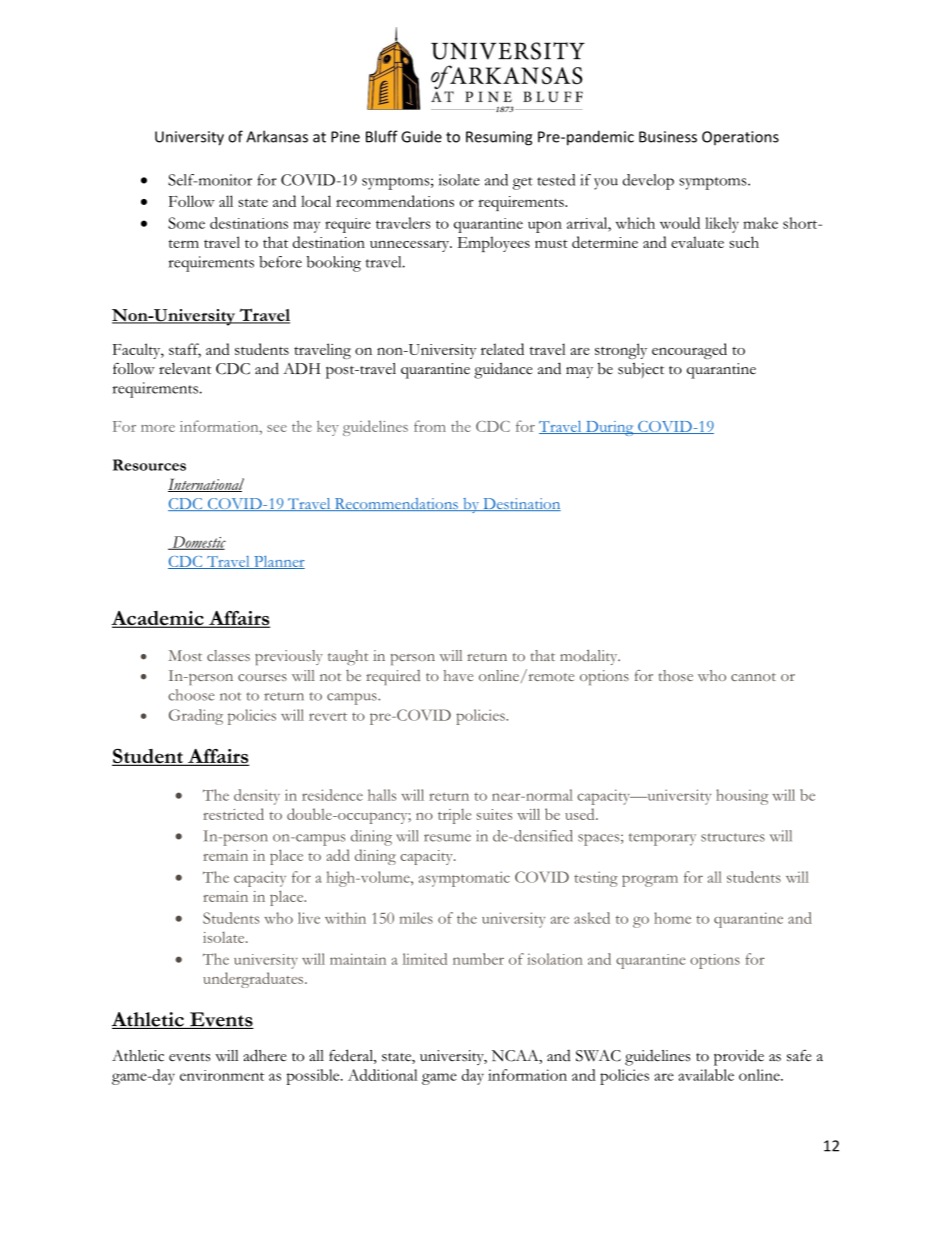 This image has width=952, height=1233. What do you see at coordinates (277, 136) in the image?
I see `Arkansas` at bounding box center [277, 136].
